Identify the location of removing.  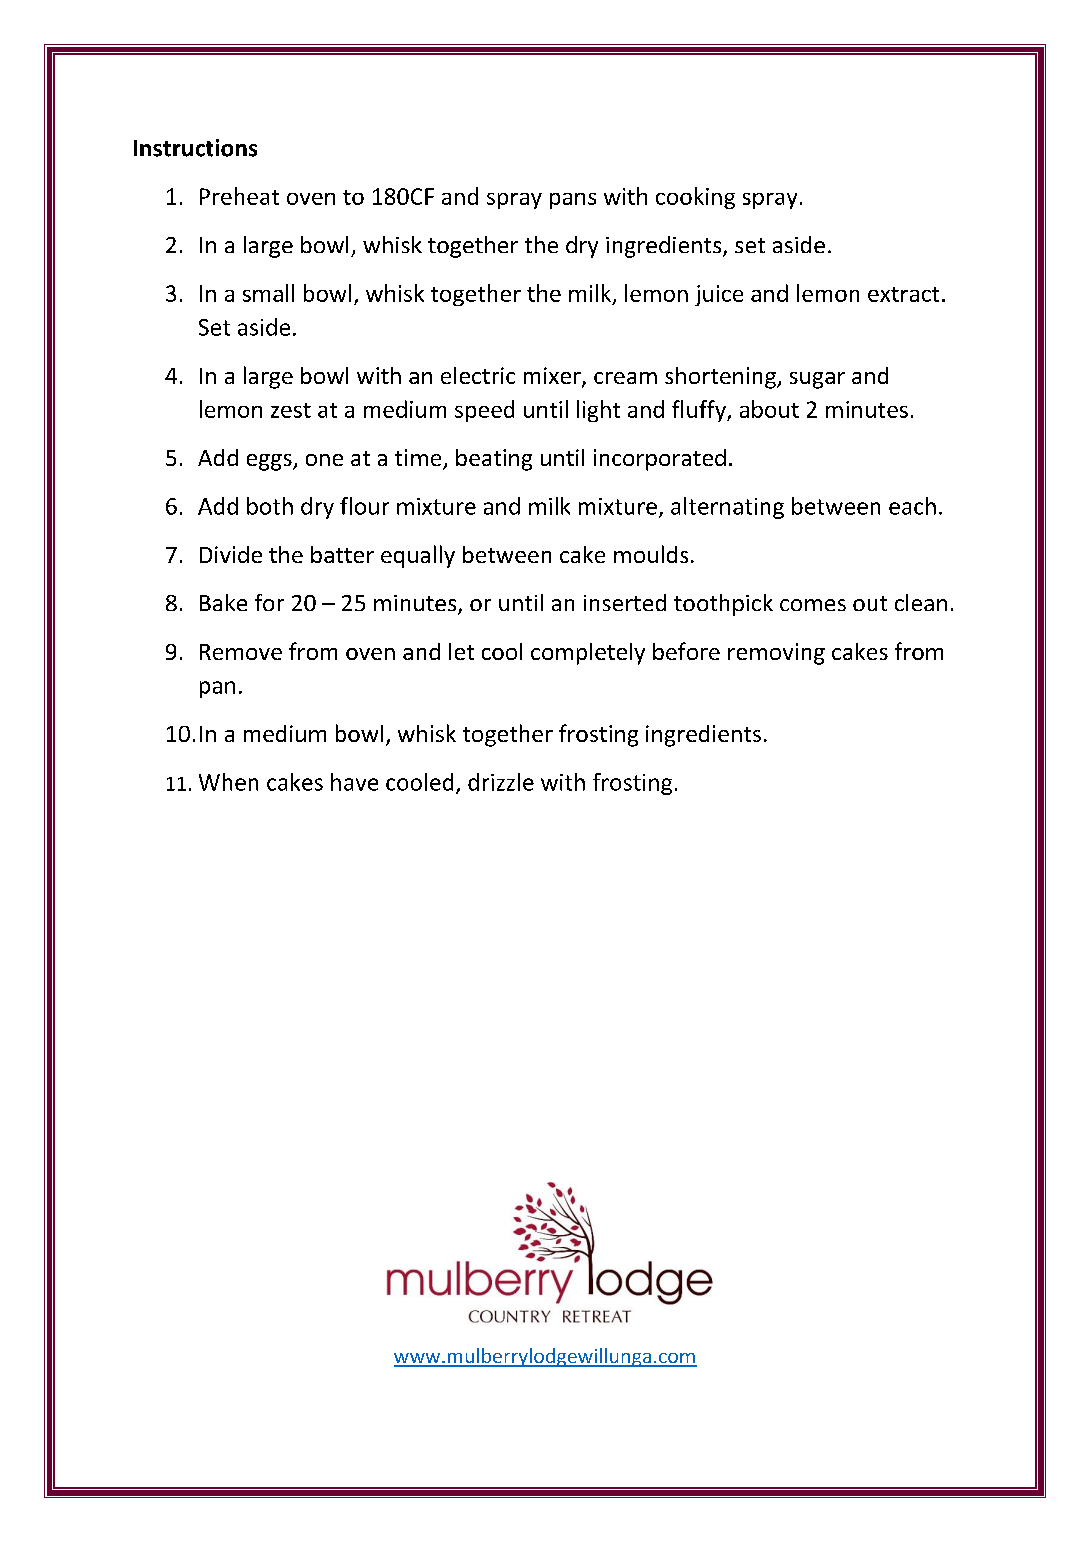
(776, 654).
